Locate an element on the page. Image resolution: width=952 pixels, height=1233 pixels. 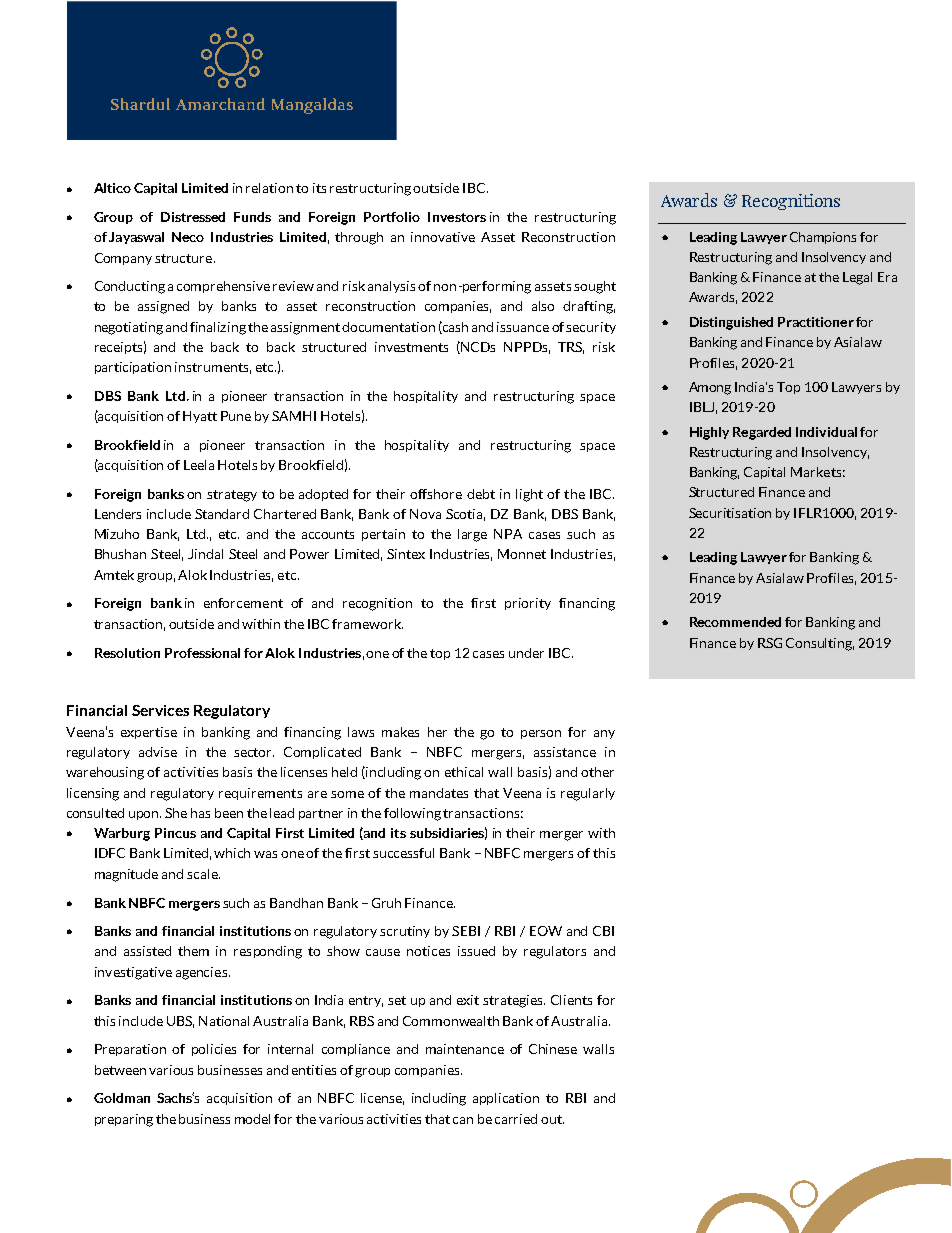
advise is located at coordinates (158, 752).
